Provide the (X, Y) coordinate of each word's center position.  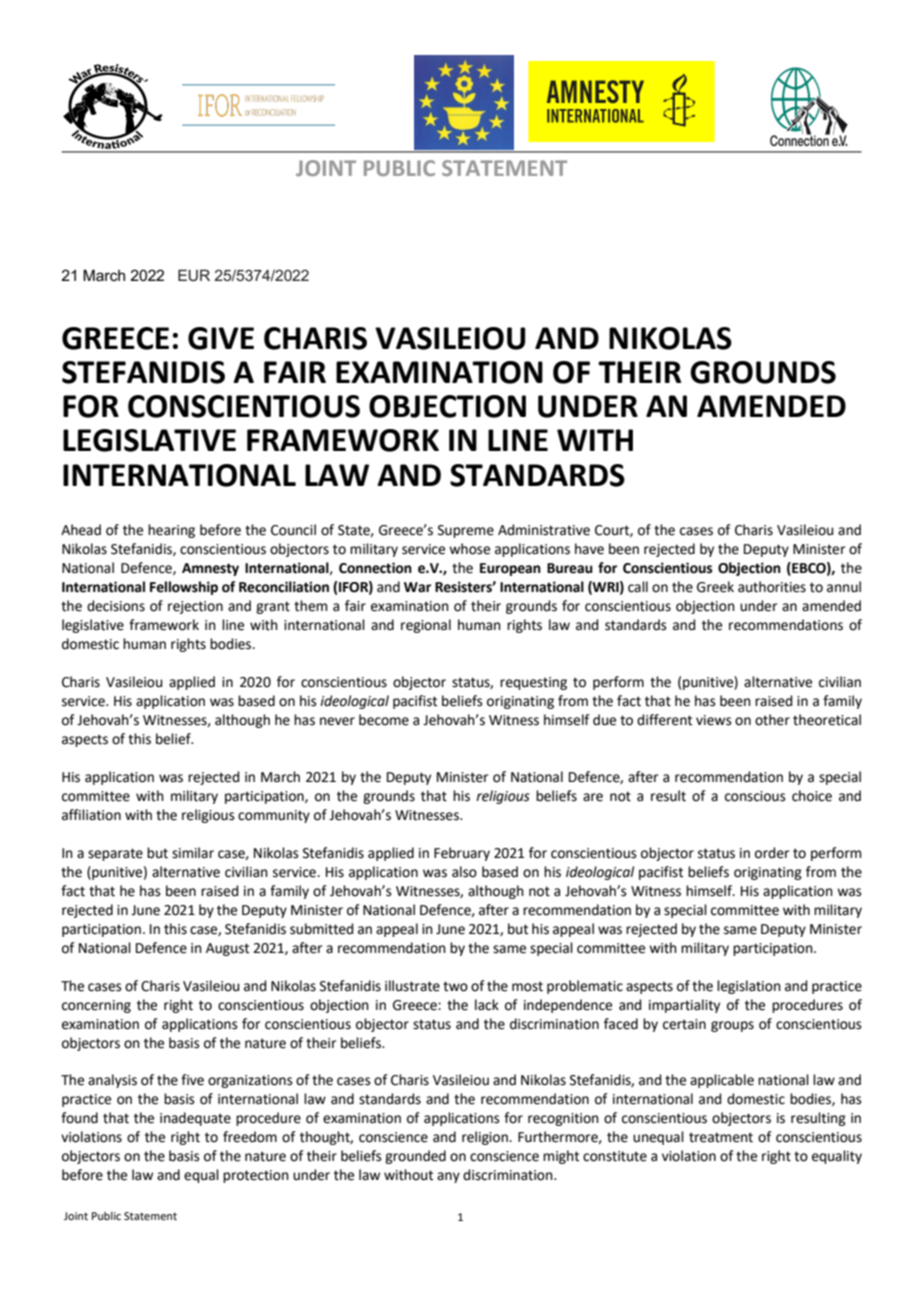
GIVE (221, 338)
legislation (749, 987)
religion (486, 1138)
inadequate (195, 1119)
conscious (755, 796)
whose (469, 549)
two (455, 986)
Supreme (466, 531)
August (227, 949)
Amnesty (210, 569)
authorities (772, 587)
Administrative (544, 530)
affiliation (91, 815)
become (384, 720)
